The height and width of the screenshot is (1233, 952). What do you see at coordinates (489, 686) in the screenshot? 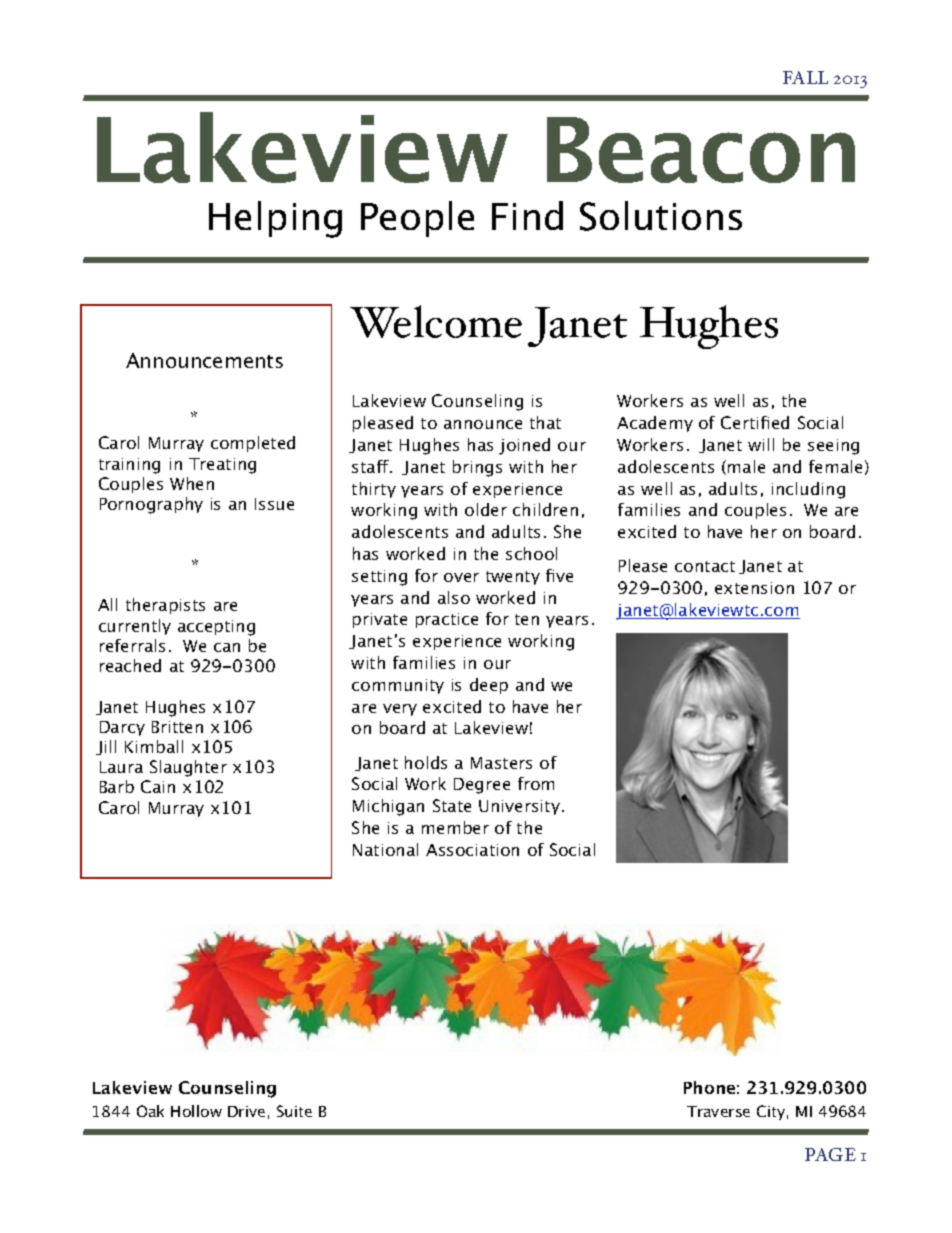
I see `deep` at bounding box center [489, 686].
